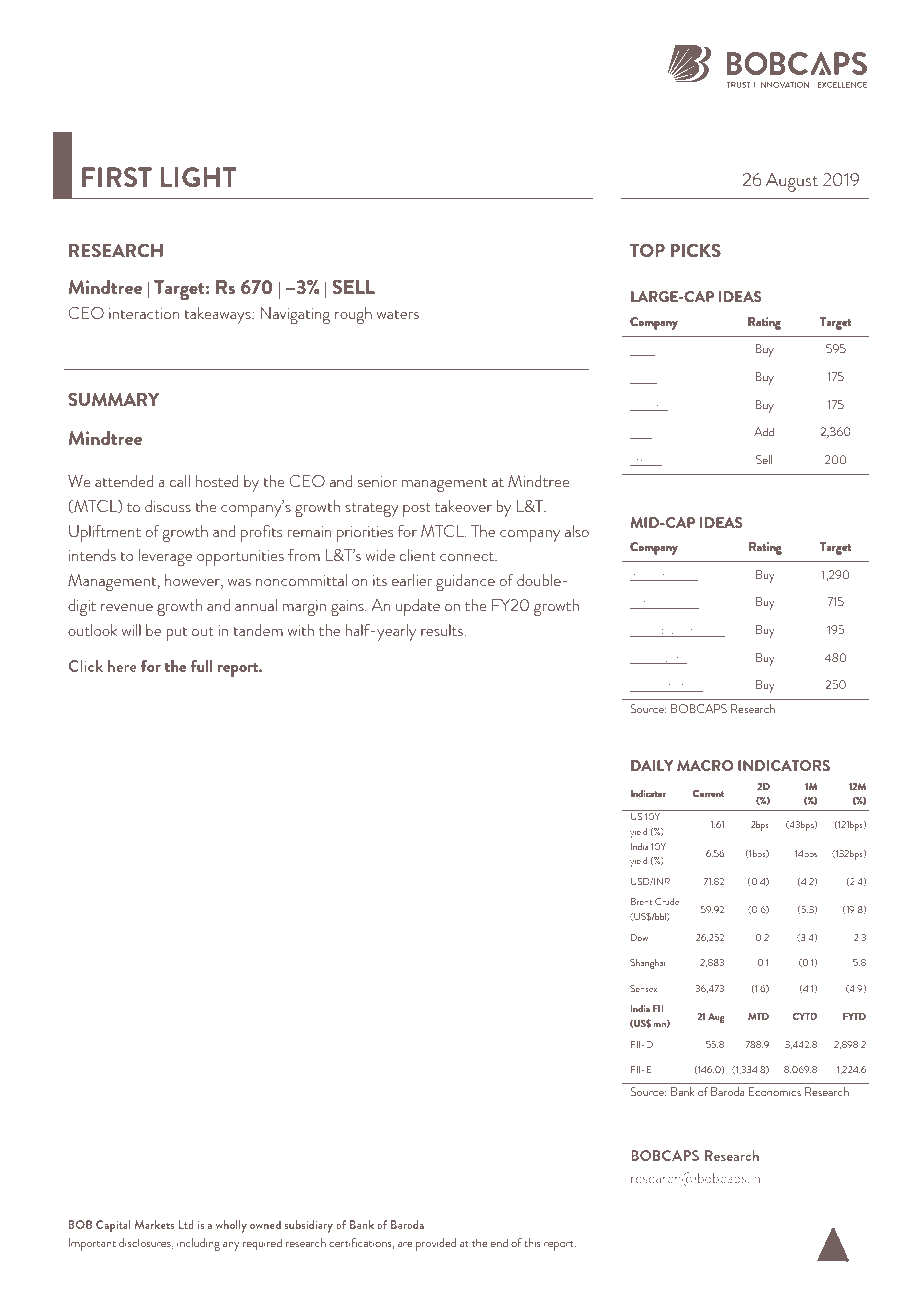  What do you see at coordinates (708, 793) in the page?
I see `Current` at bounding box center [708, 793].
